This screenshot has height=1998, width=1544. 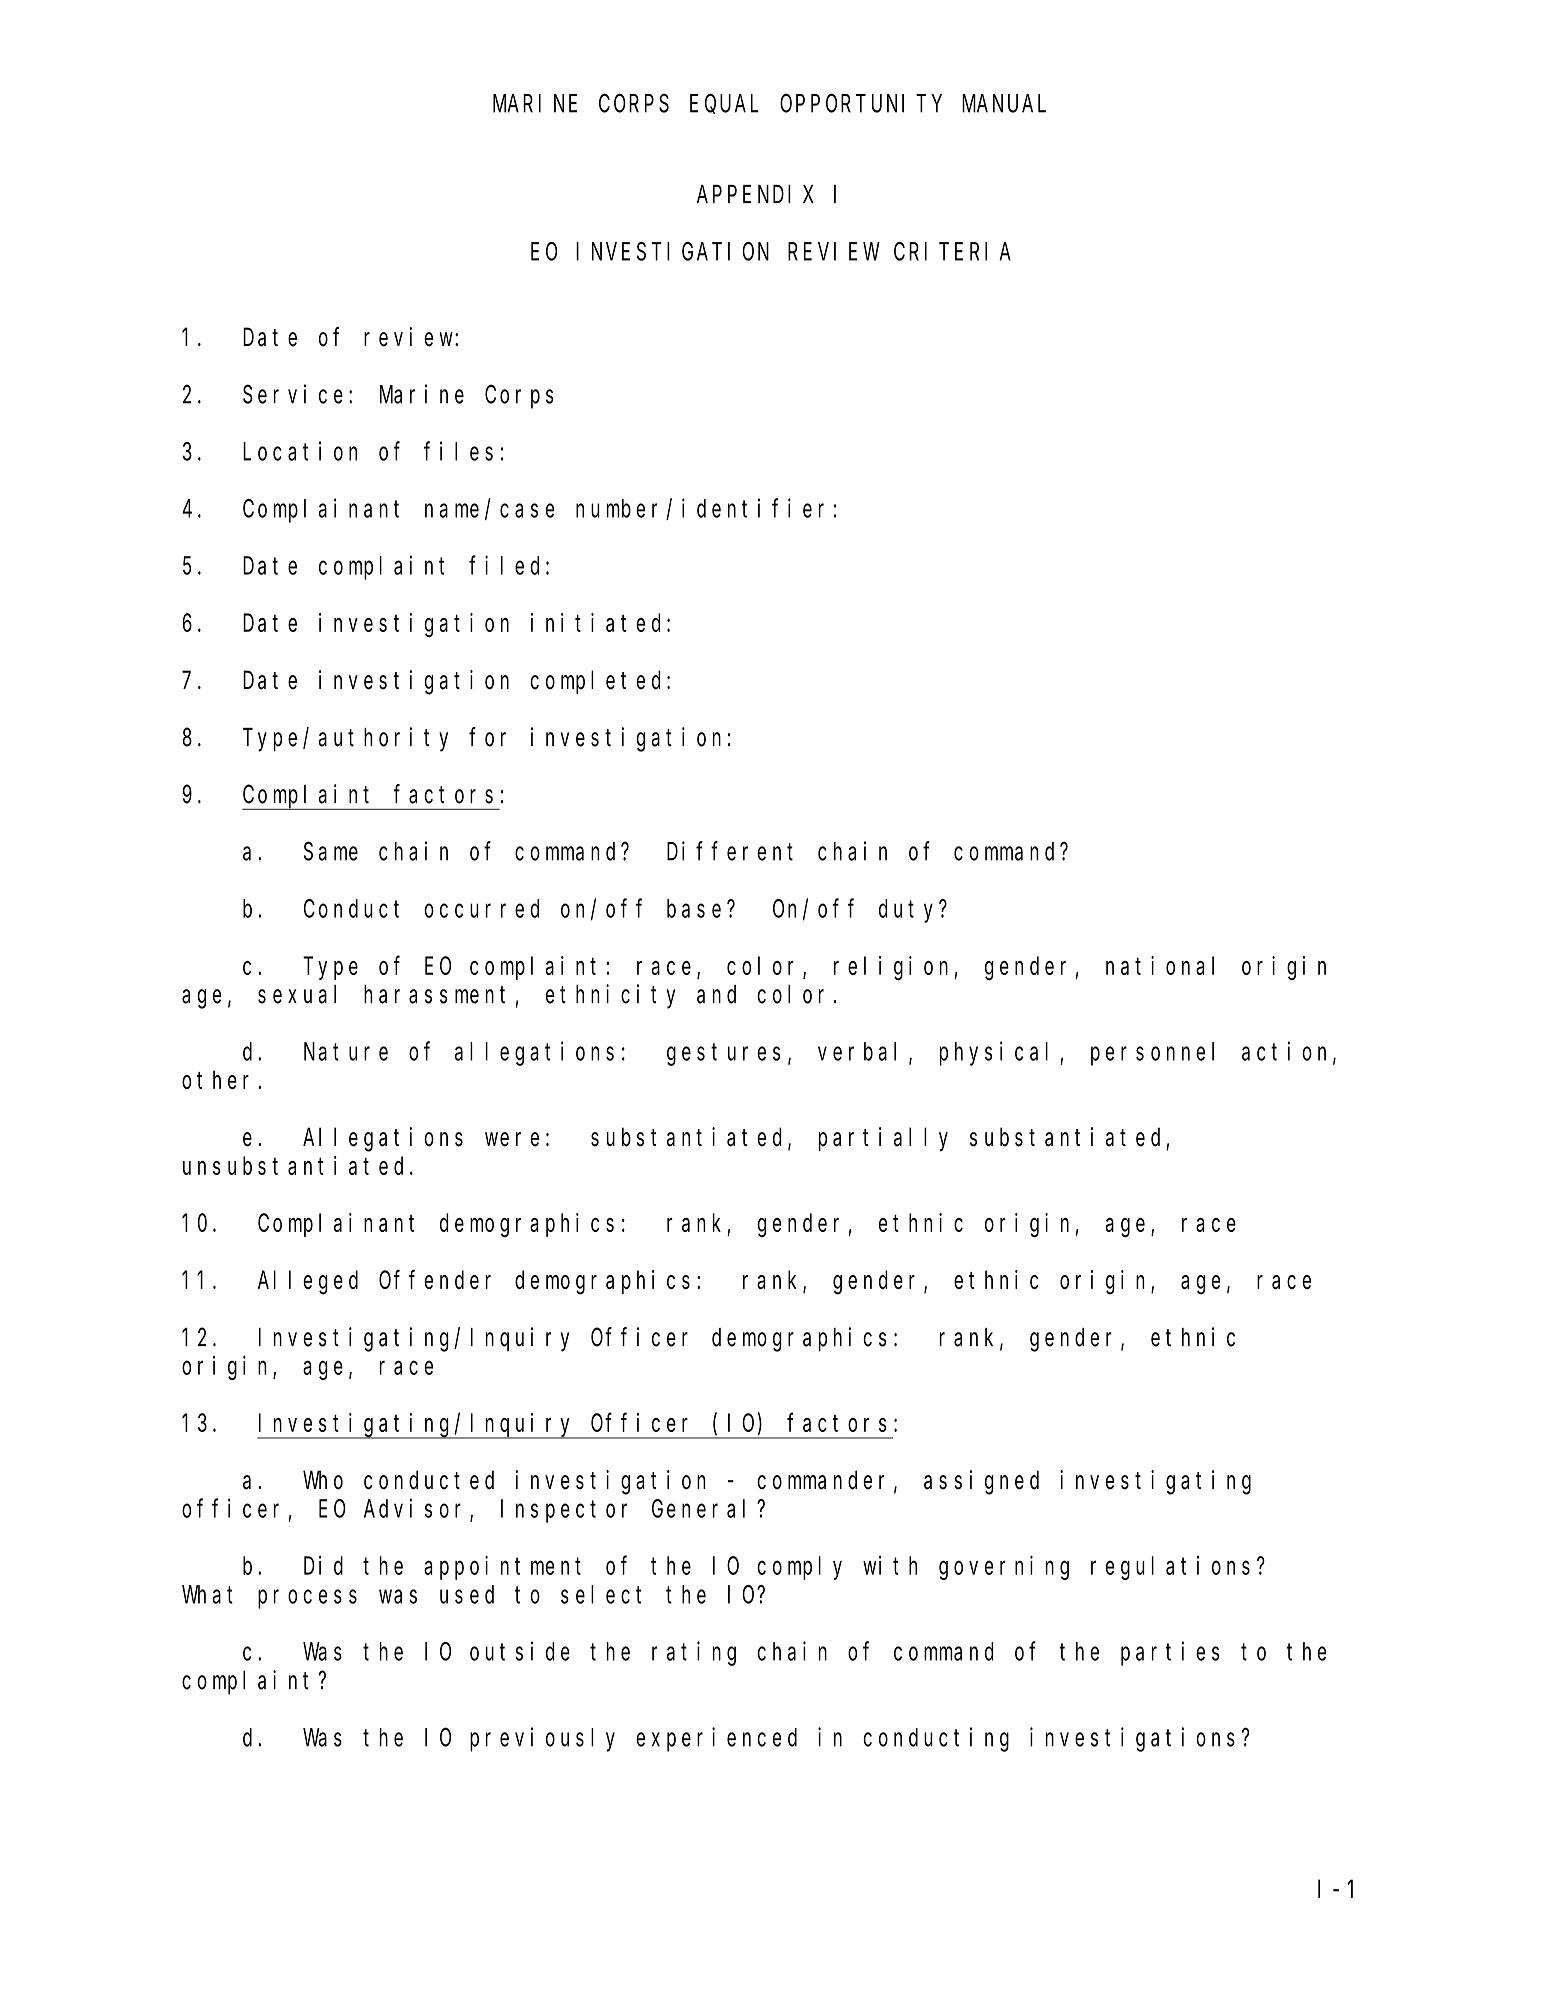 What do you see at coordinates (952, 252) in the screenshot?
I see `CRITERIA` at bounding box center [952, 252].
